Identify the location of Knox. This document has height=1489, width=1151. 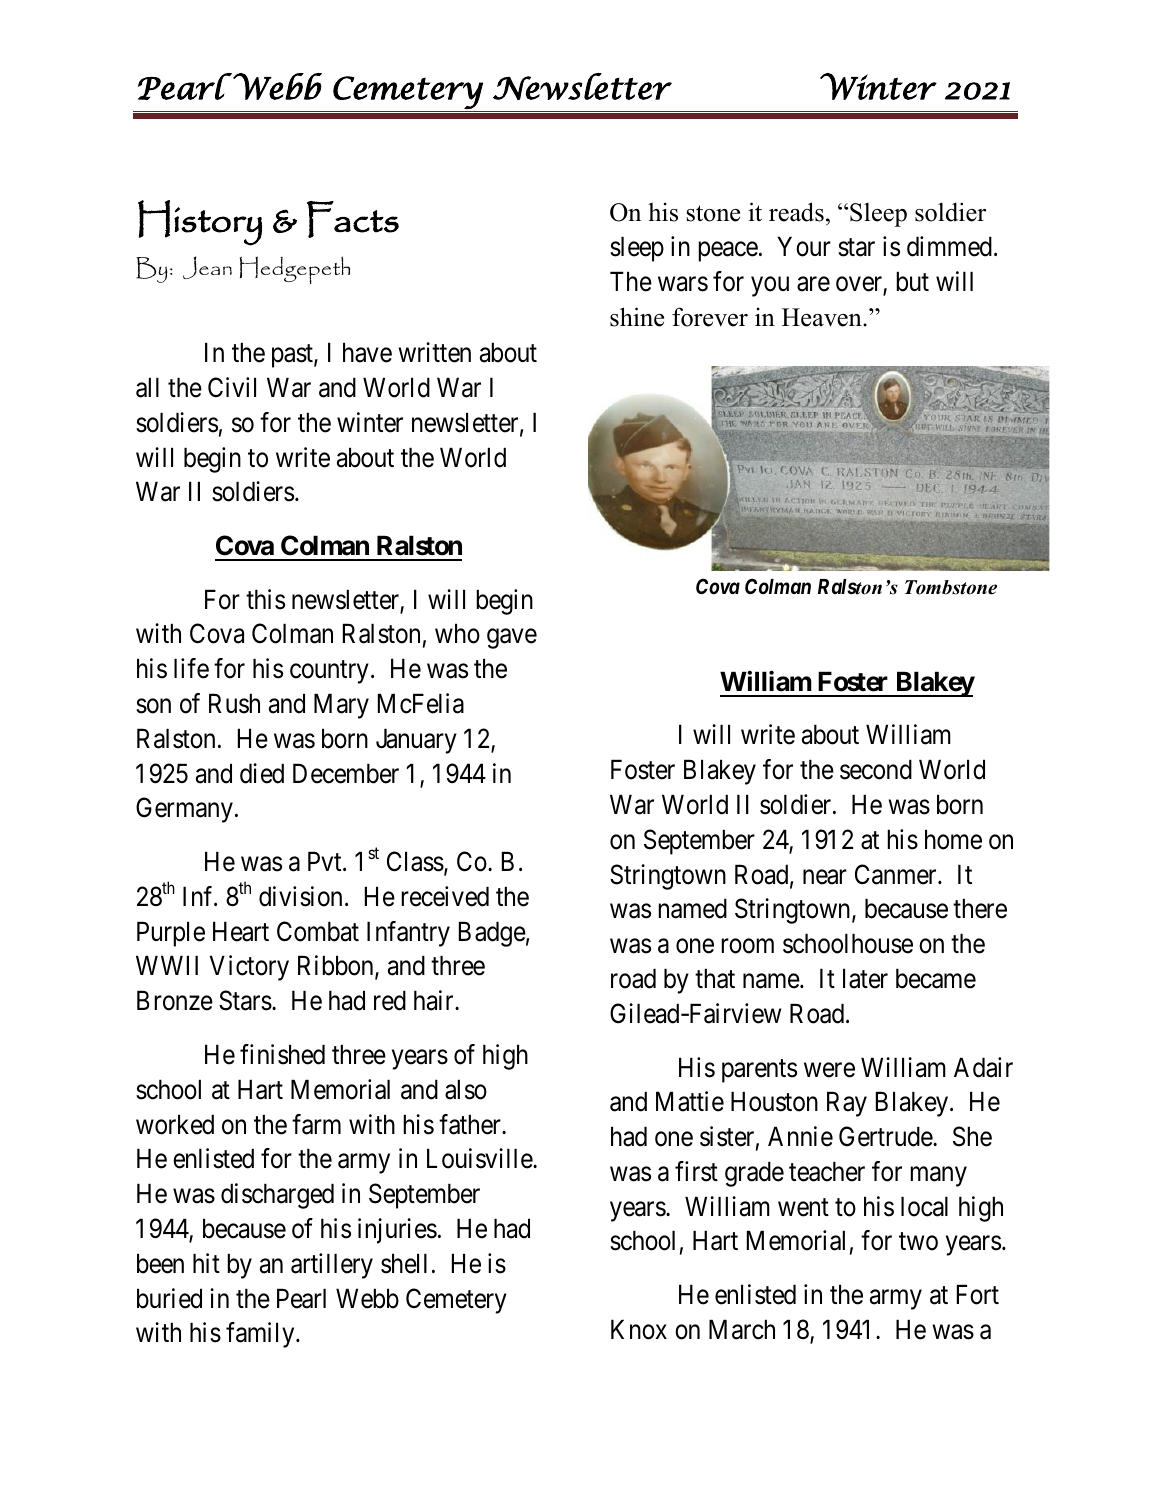
(639, 1329).
